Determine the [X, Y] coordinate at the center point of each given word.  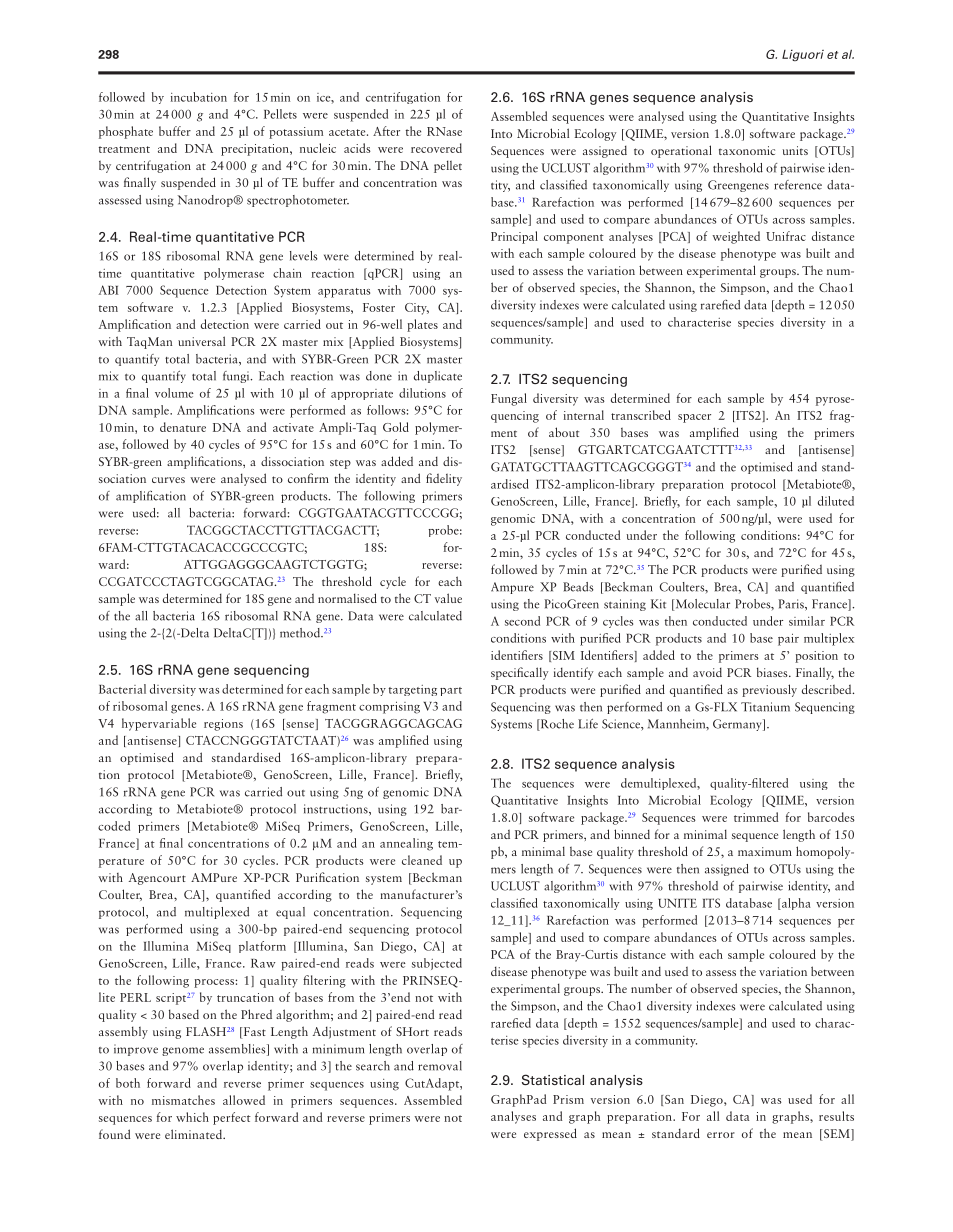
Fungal [509, 399]
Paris [792, 605]
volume [174, 393]
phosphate [126, 132]
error [721, 1135]
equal [290, 913]
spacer [694, 418]
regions [223, 725]
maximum [765, 851]
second [522, 621]
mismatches [183, 1100]
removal [440, 1066]
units [795, 150]
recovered [436, 148]
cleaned [422, 860]
